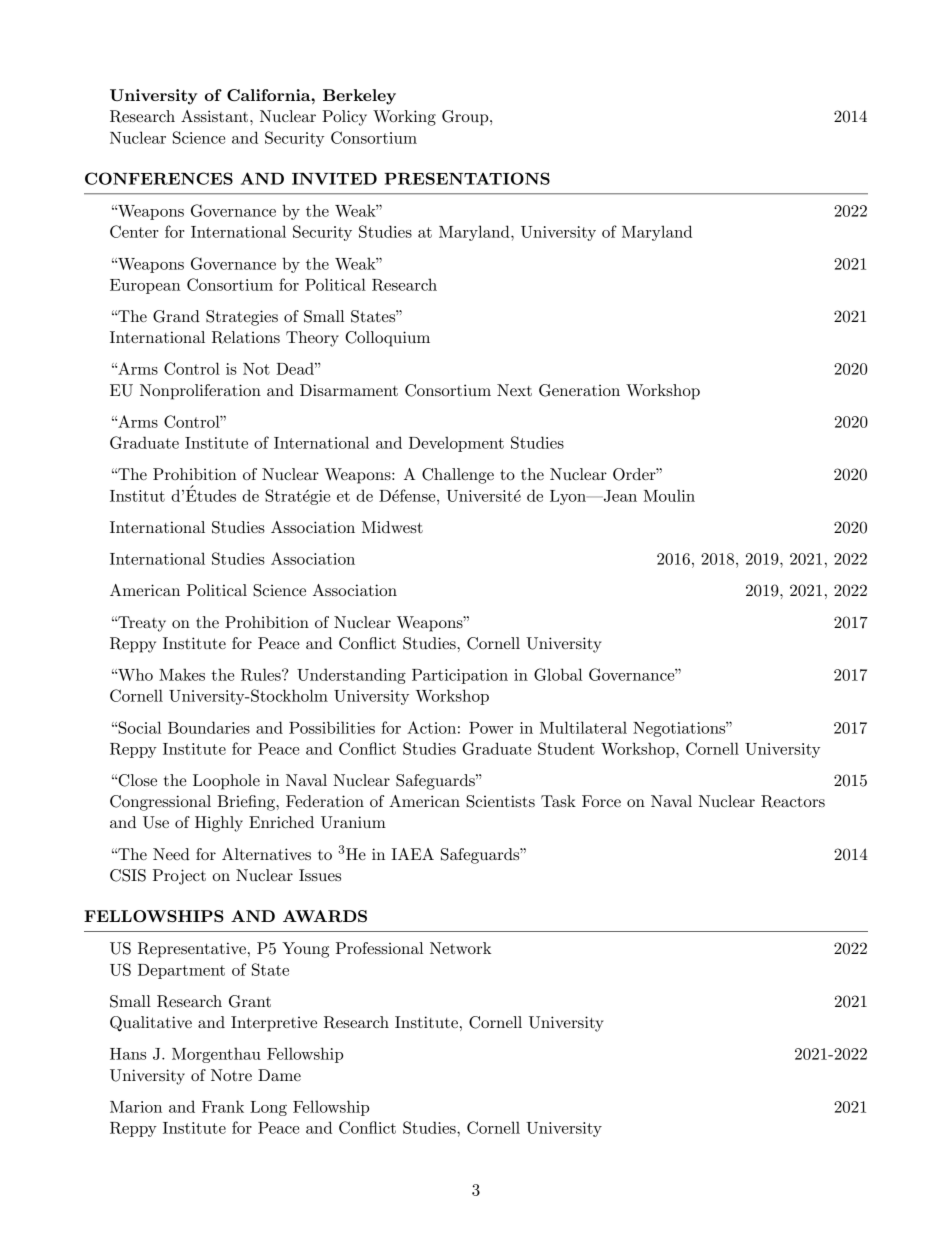  What do you see at coordinates (412, 854) in the page?
I see `IAEA` at bounding box center [412, 854].
